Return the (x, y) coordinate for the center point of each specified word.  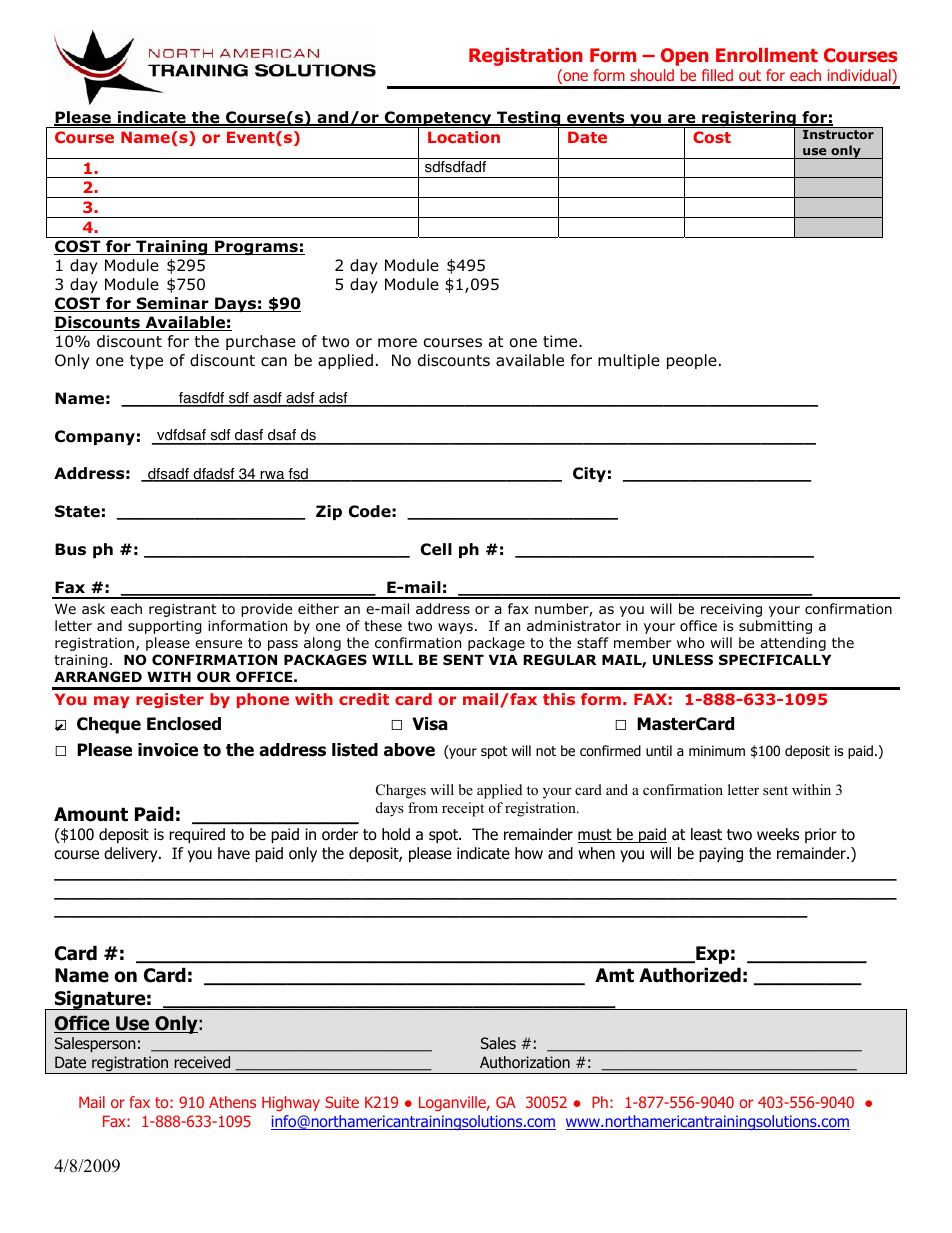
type (146, 362)
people (692, 361)
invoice (168, 750)
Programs (256, 248)
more (397, 343)
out (750, 75)
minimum (717, 750)
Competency (438, 120)
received (202, 1062)
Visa (429, 724)
